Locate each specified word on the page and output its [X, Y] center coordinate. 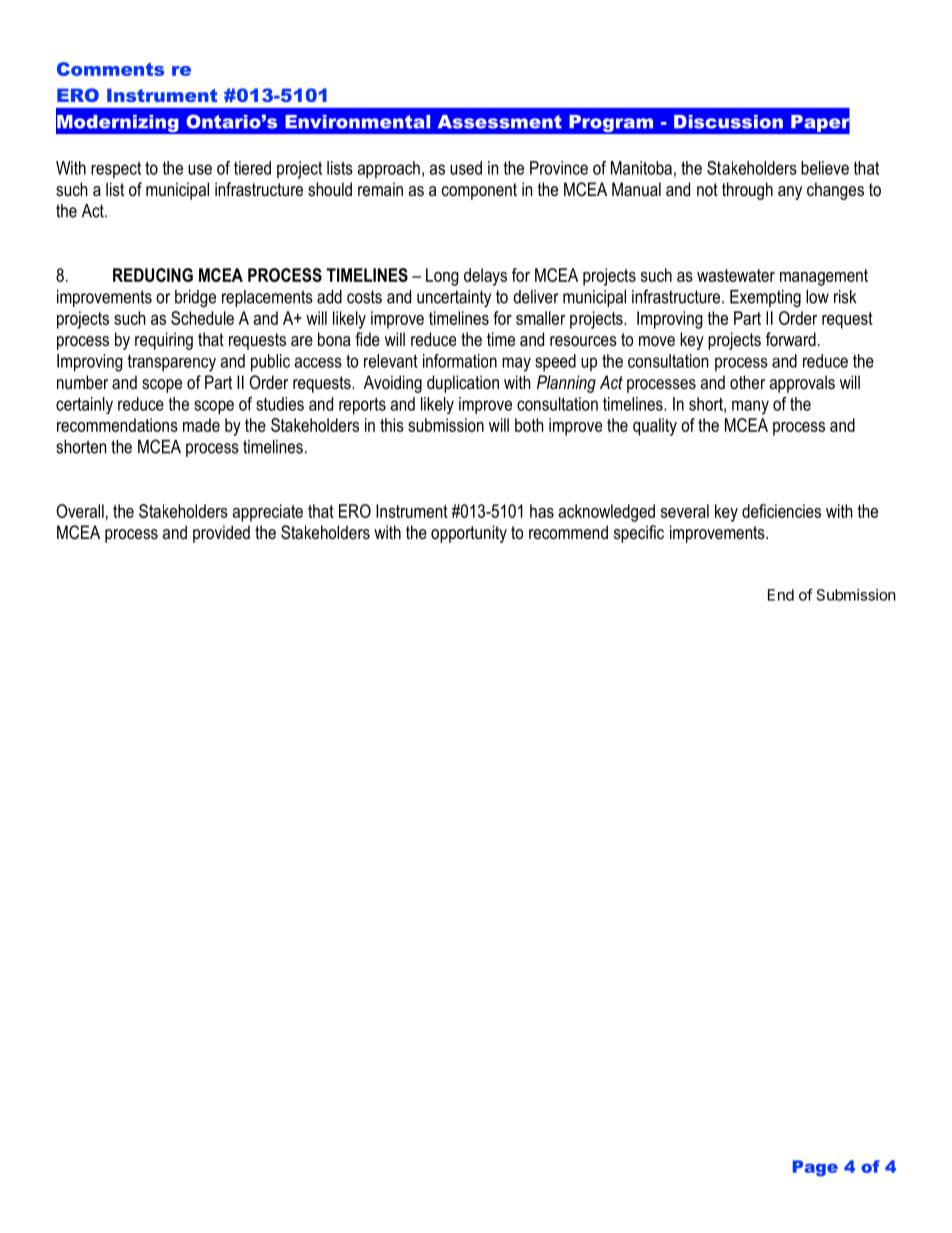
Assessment [500, 122]
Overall [80, 511]
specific [639, 534]
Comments [110, 69]
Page [815, 1168]
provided [221, 534]
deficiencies [781, 511]
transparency [171, 363]
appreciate [268, 513]
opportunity [469, 534]
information [460, 361]
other [747, 382]
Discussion [728, 122]
